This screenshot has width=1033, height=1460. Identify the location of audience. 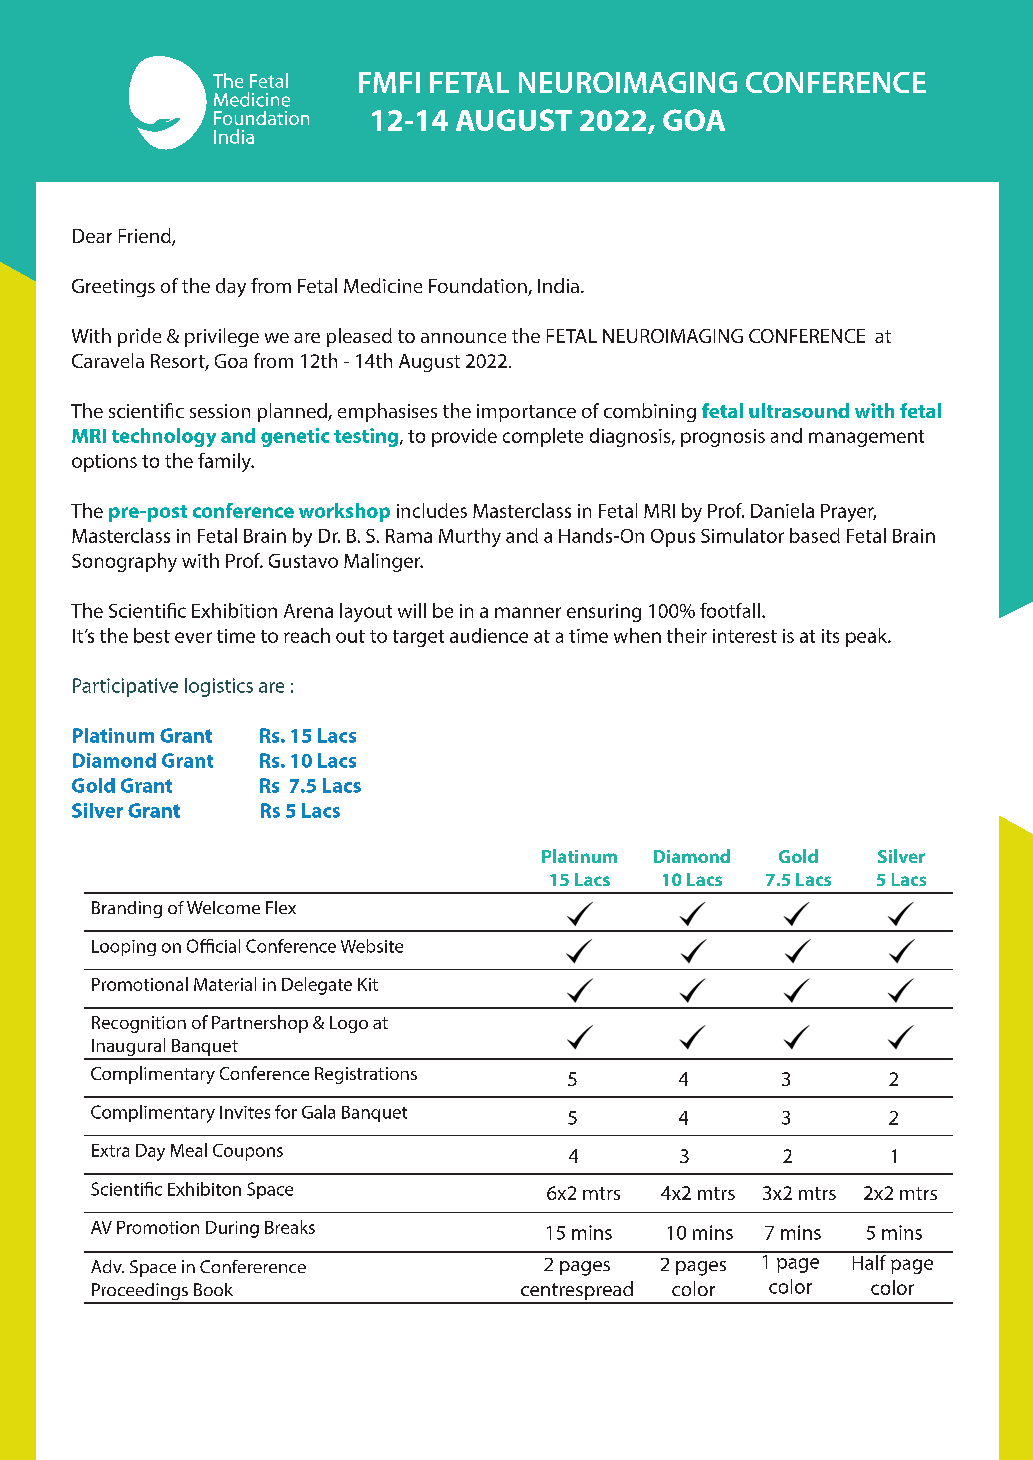
(489, 635).
